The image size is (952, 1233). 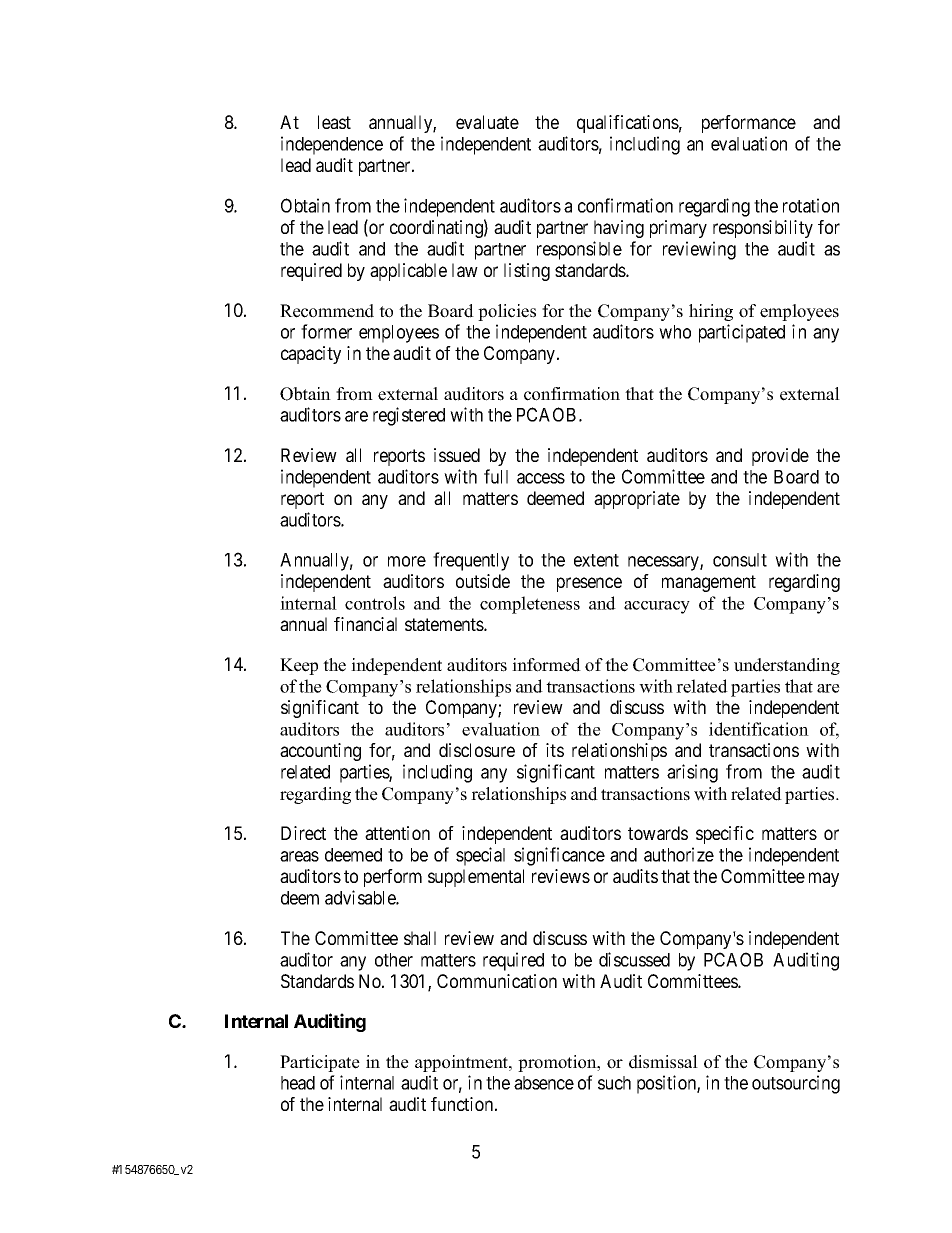 What do you see at coordinates (409, 416) in the page?
I see `registered` at bounding box center [409, 416].
